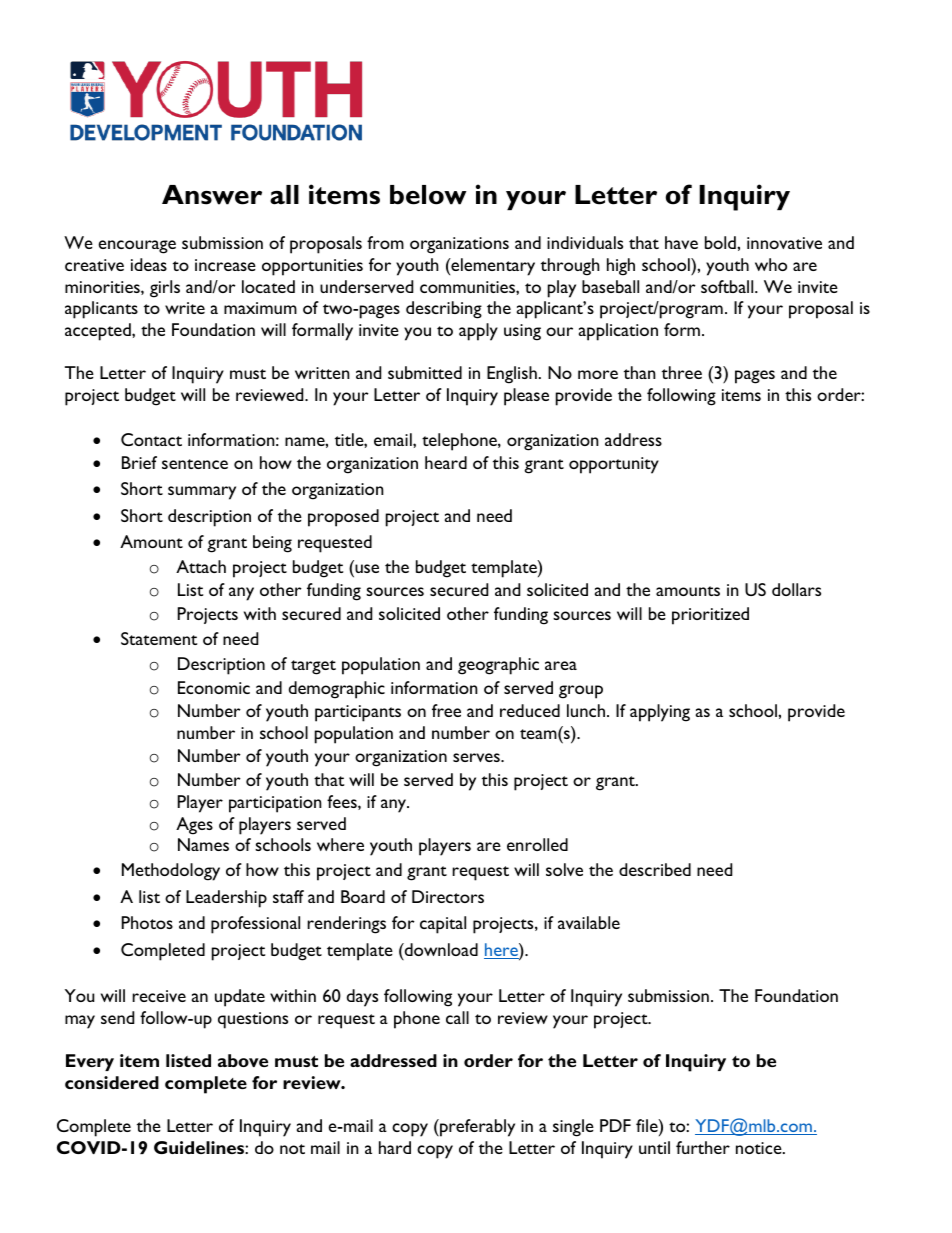  I want to click on Statement, so click(159, 638).
